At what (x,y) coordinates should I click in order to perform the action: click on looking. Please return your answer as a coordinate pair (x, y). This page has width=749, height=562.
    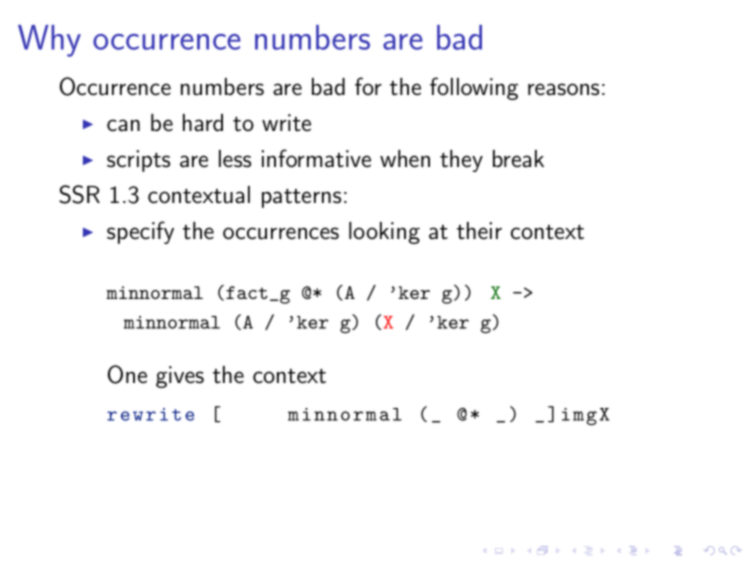
    Looking at the image, I should click on (384, 233).
